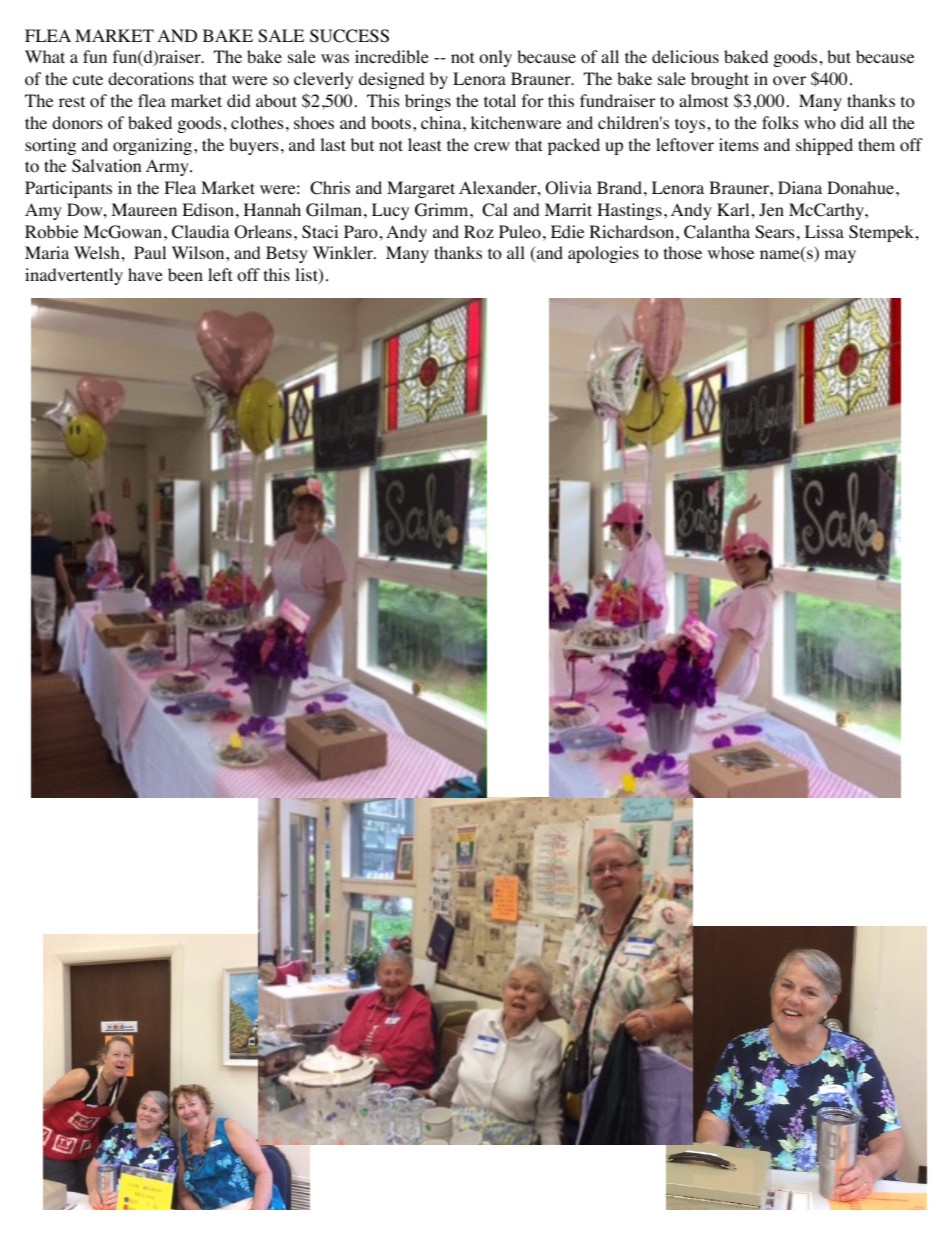 Image resolution: width=952 pixels, height=1233 pixels. What do you see at coordinates (145, 274) in the screenshot?
I see `have` at bounding box center [145, 274].
